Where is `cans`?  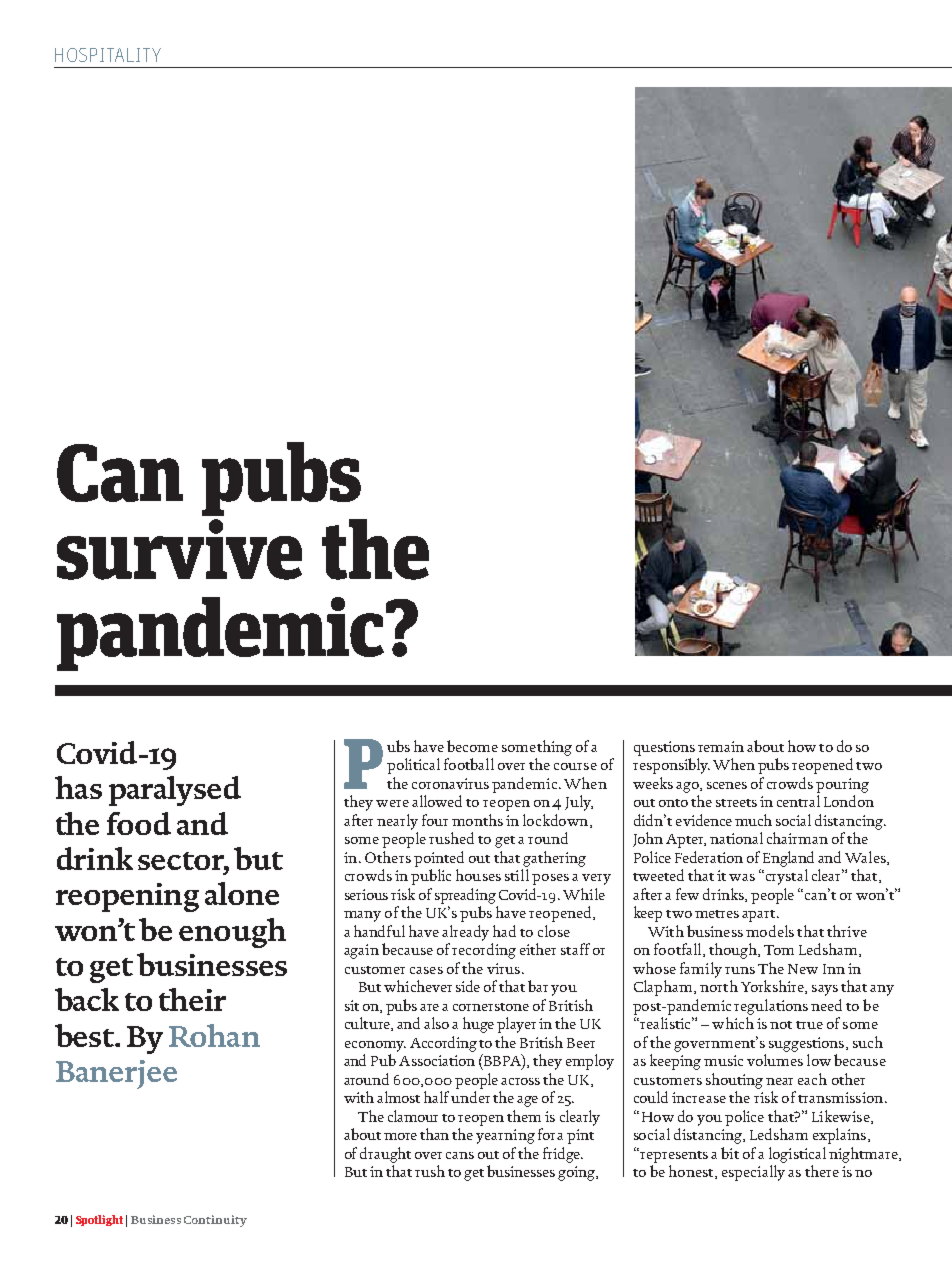 cans is located at coordinates (460, 1155).
